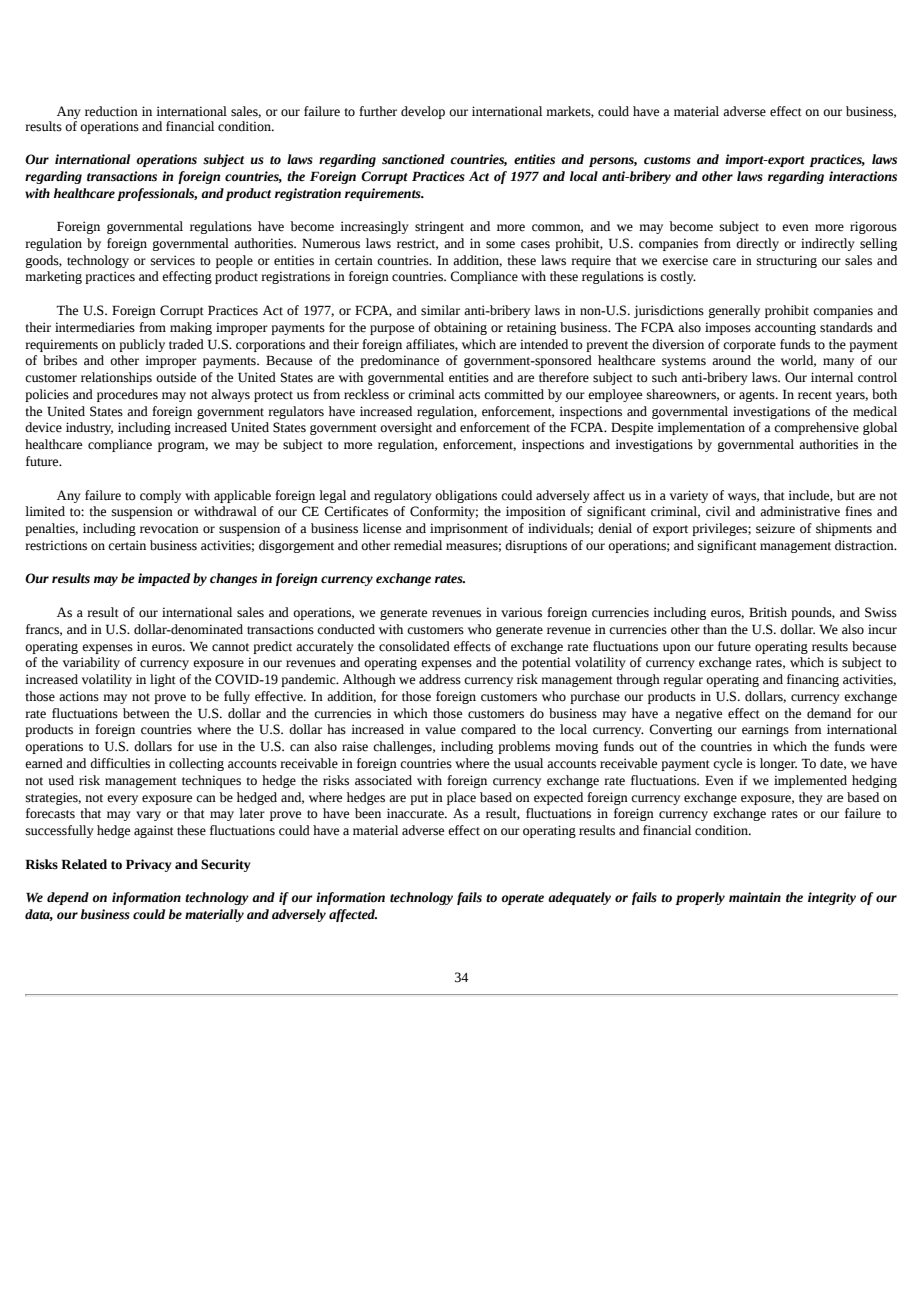 The image size is (924, 1308). I want to click on comply, so click(160, 496).
